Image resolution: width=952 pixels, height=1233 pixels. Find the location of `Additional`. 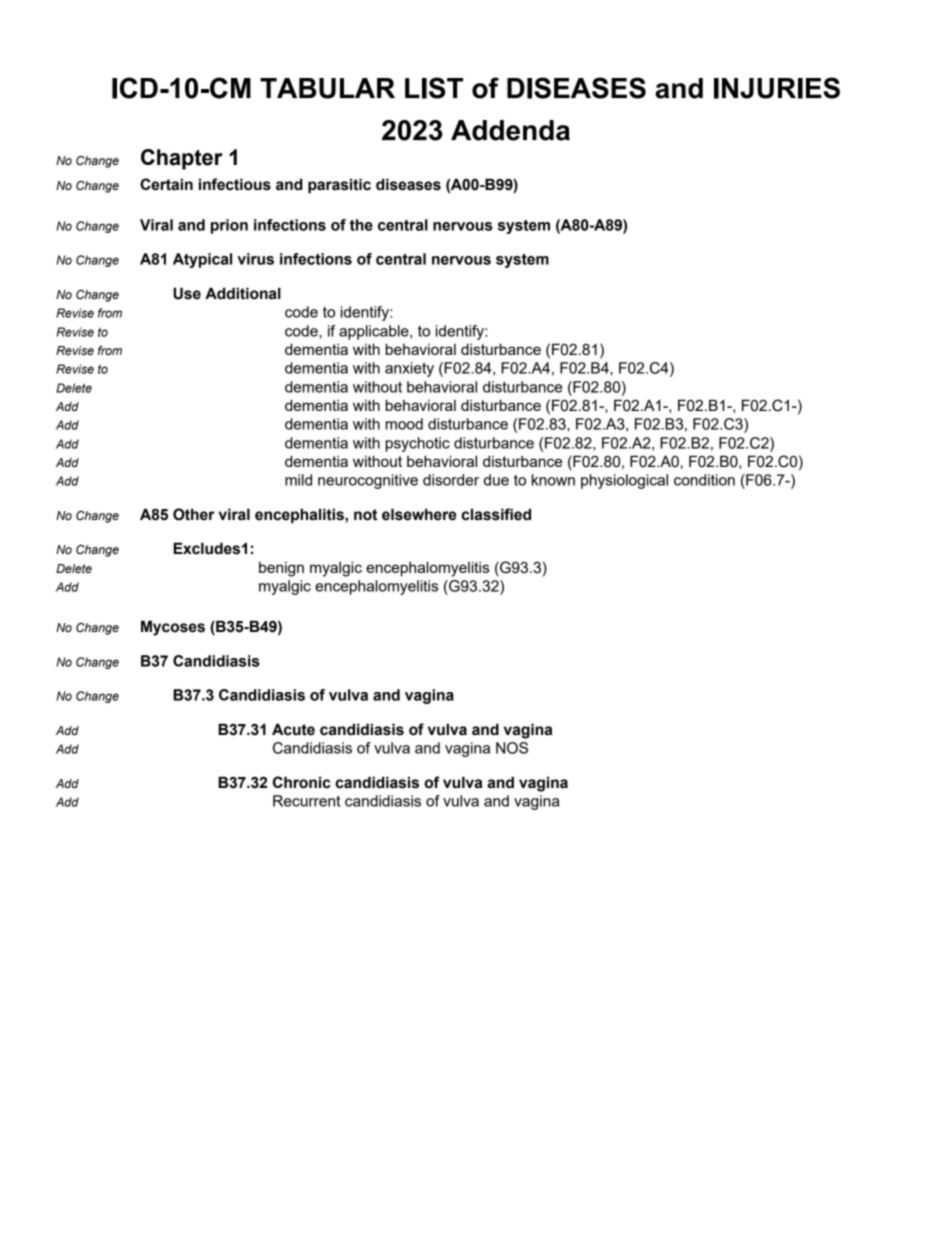

Additional is located at coordinates (243, 293).
